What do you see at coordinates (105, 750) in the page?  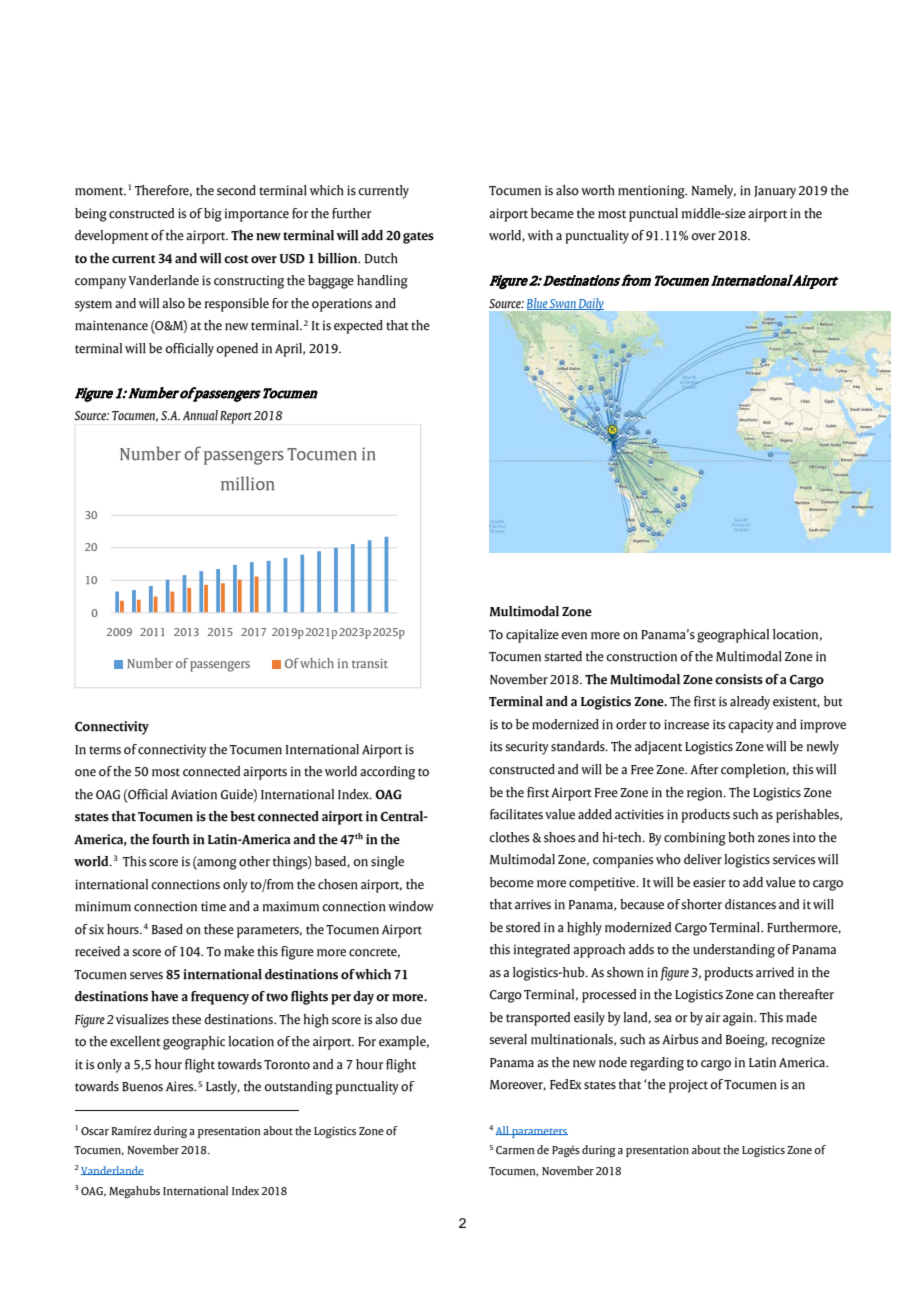 I see `terms` at bounding box center [105, 750].
